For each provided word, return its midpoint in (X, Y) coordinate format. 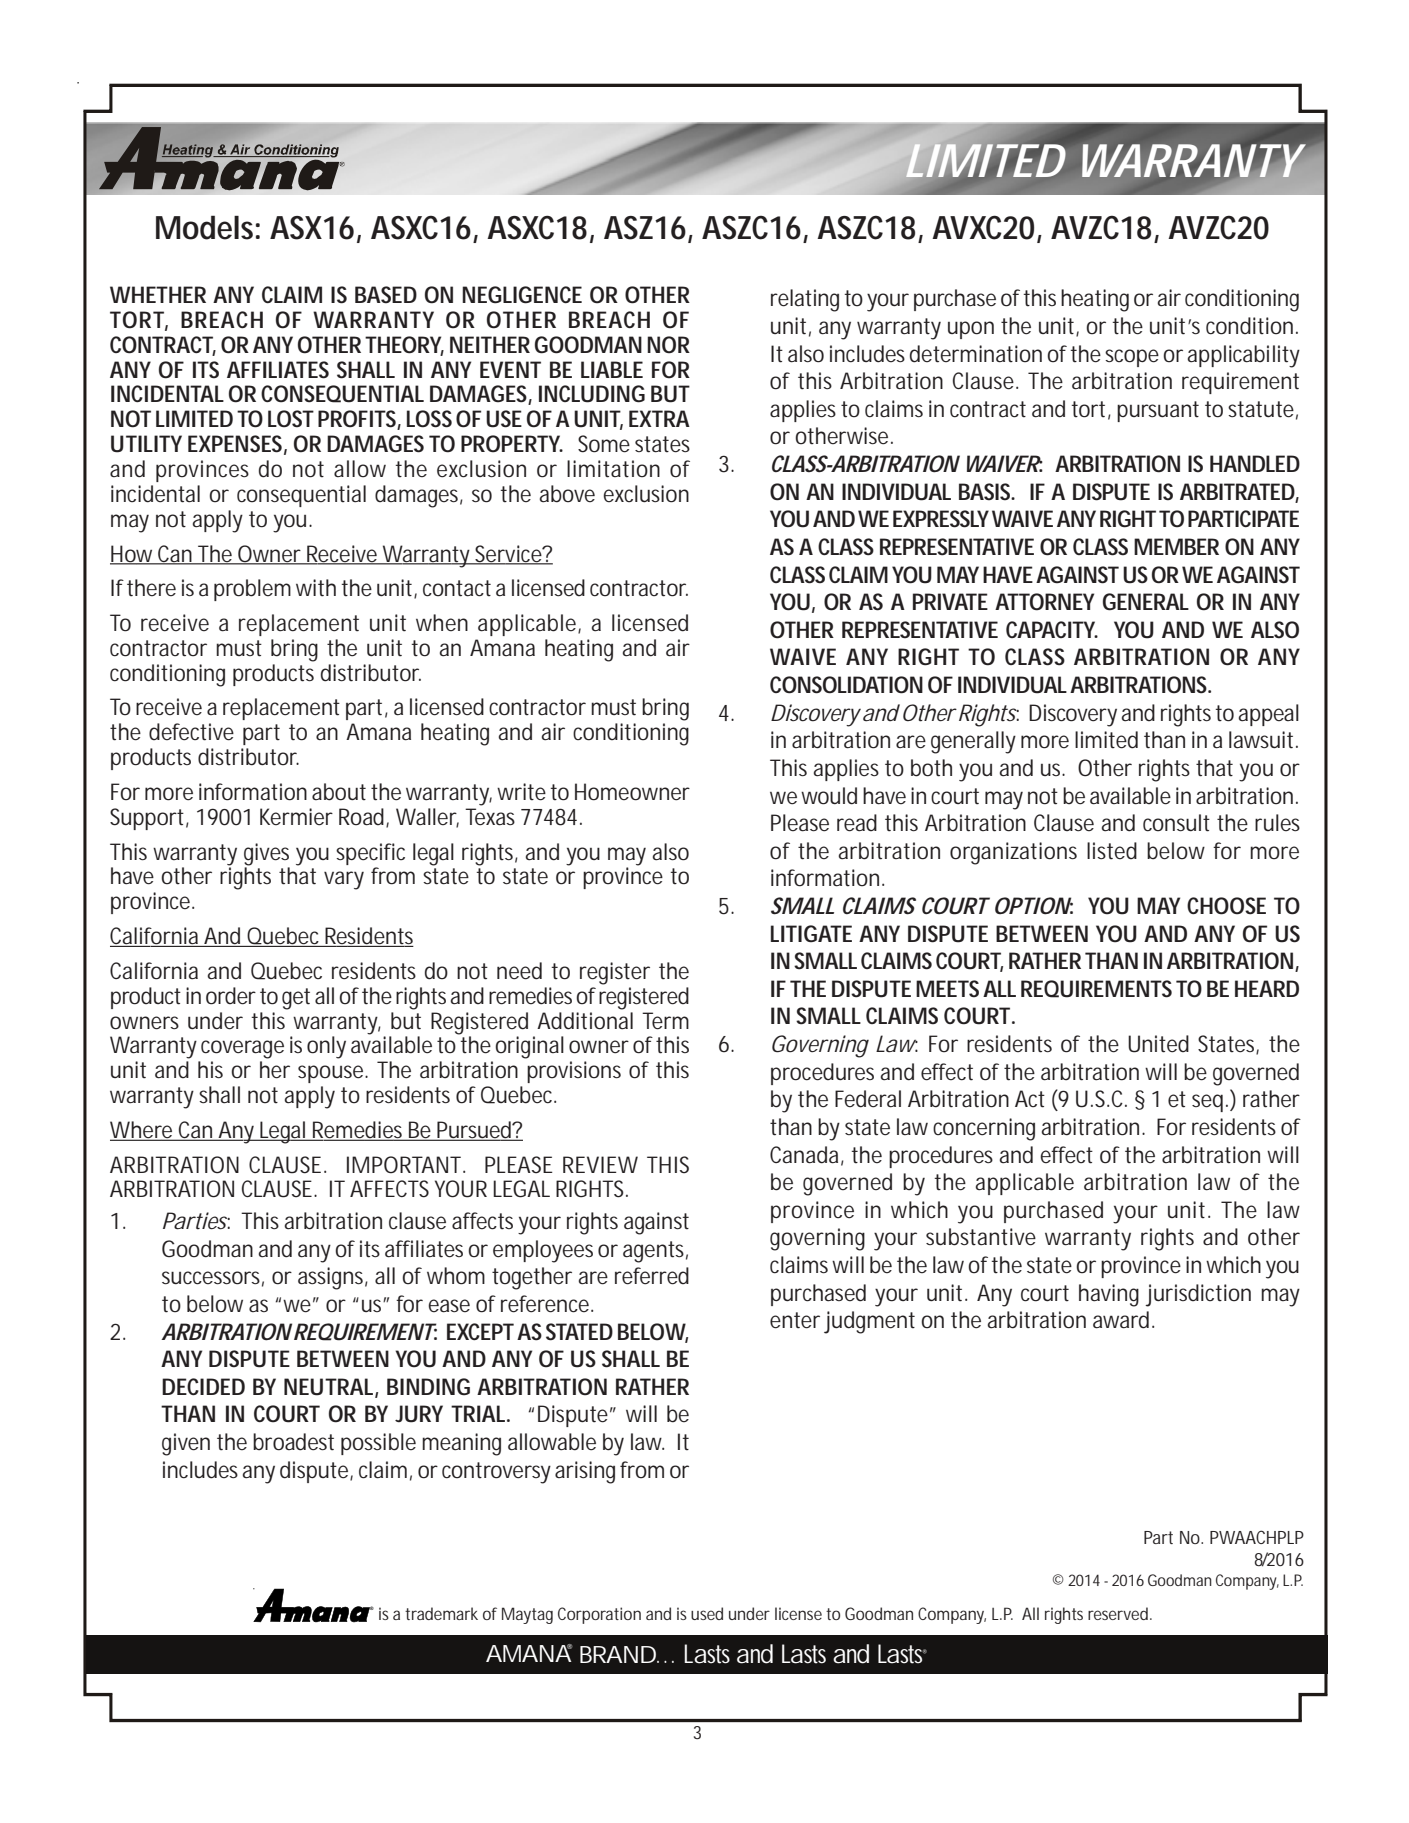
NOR (668, 345)
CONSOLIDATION (846, 685)
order (231, 996)
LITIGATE (811, 934)
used (707, 1613)
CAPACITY (1052, 629)
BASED (386, 295)
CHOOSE (1226, 906)
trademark (441, 1613)
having (1109, 1295)
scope (1132, 358)
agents (655, 1252)
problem (252, 590)
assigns (333, 1278)
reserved (1119, 1613)
